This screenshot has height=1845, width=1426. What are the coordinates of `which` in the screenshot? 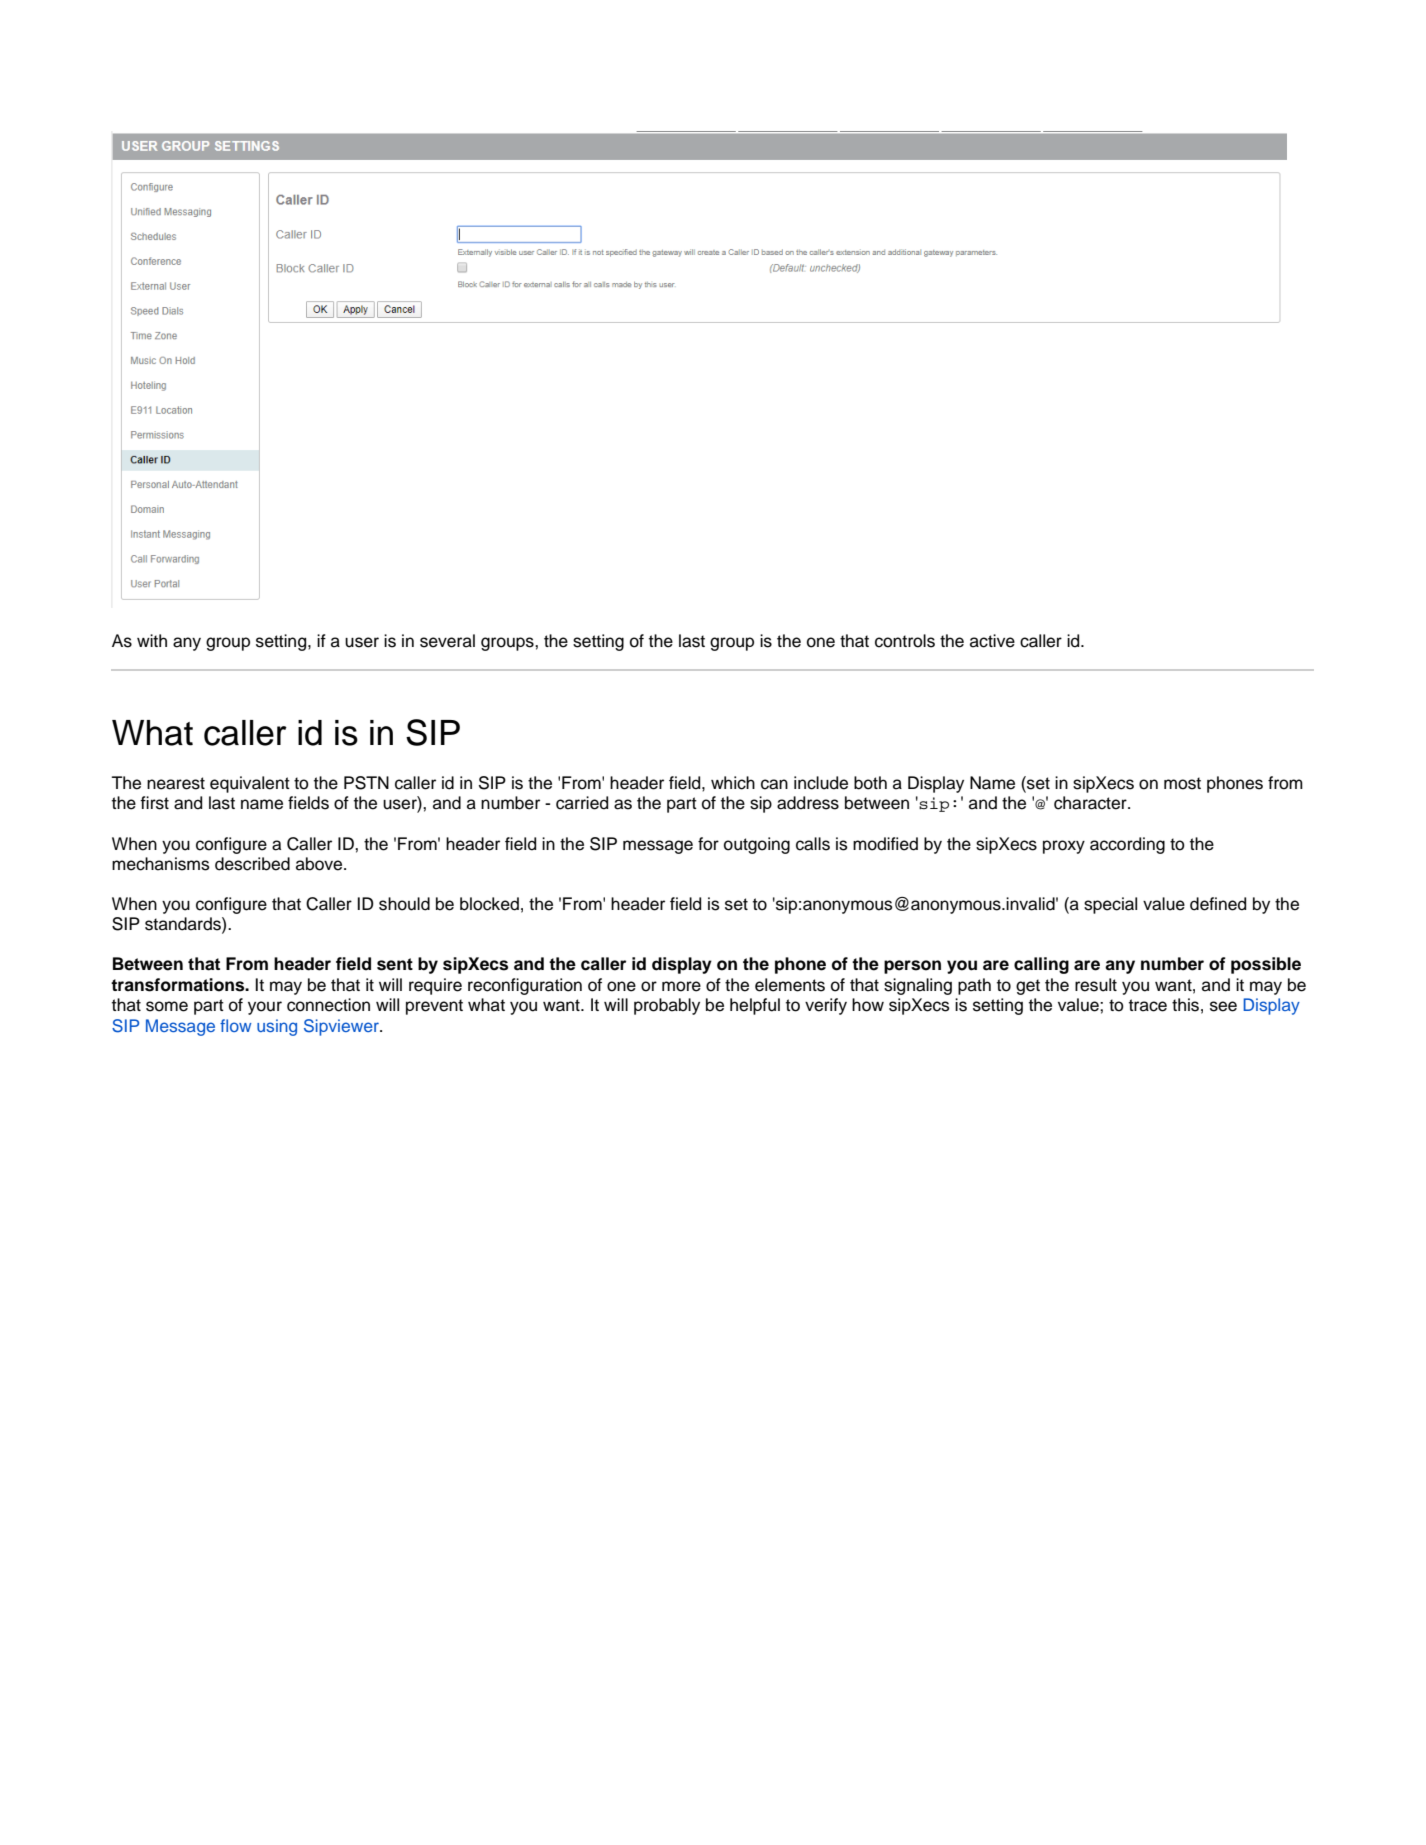 It's located at (733, 783).
